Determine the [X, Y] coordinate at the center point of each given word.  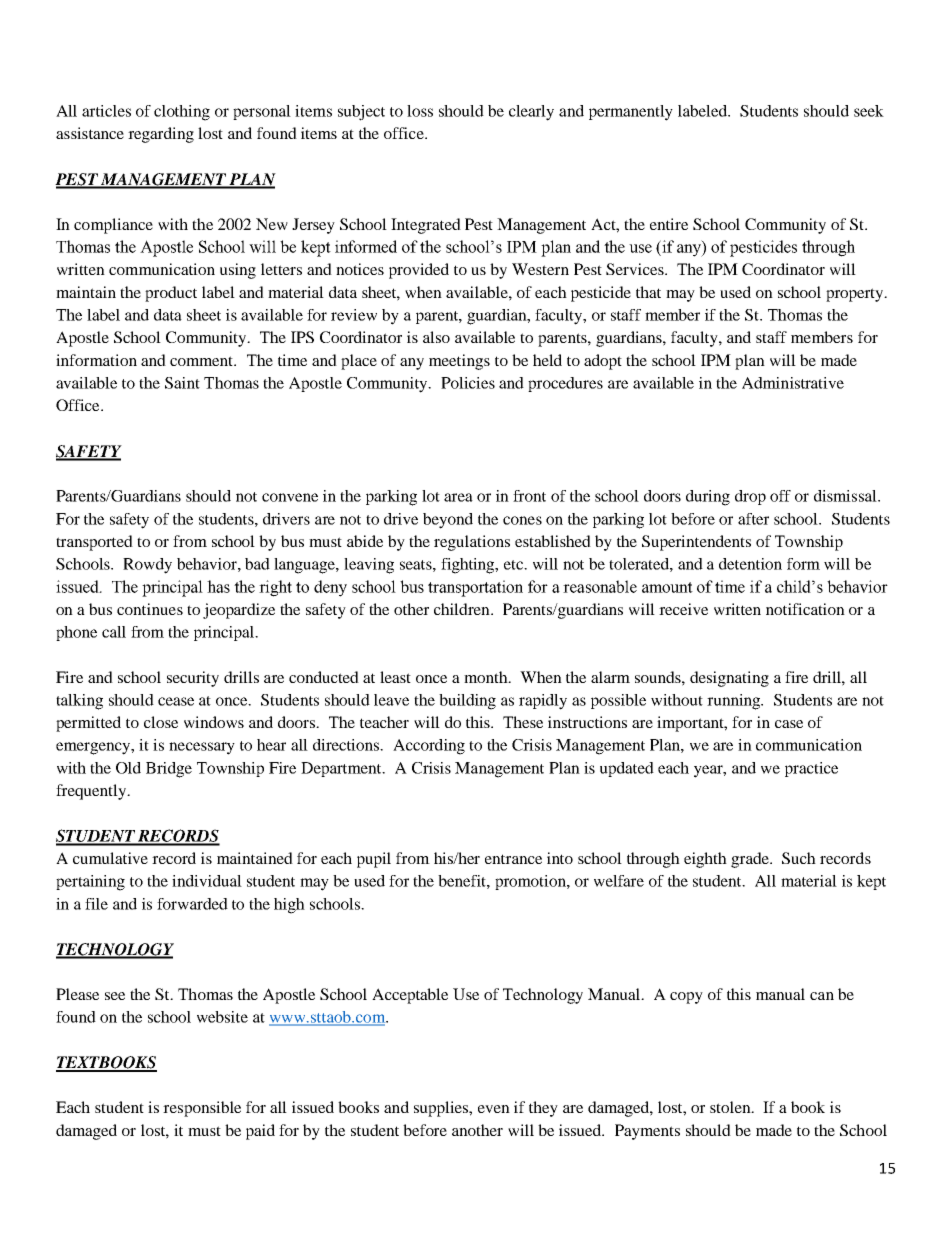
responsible [202, 1109]
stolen [731, 1107]
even [494, 1109]
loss [420, 111]
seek [869, 111]
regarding [161, 135]
